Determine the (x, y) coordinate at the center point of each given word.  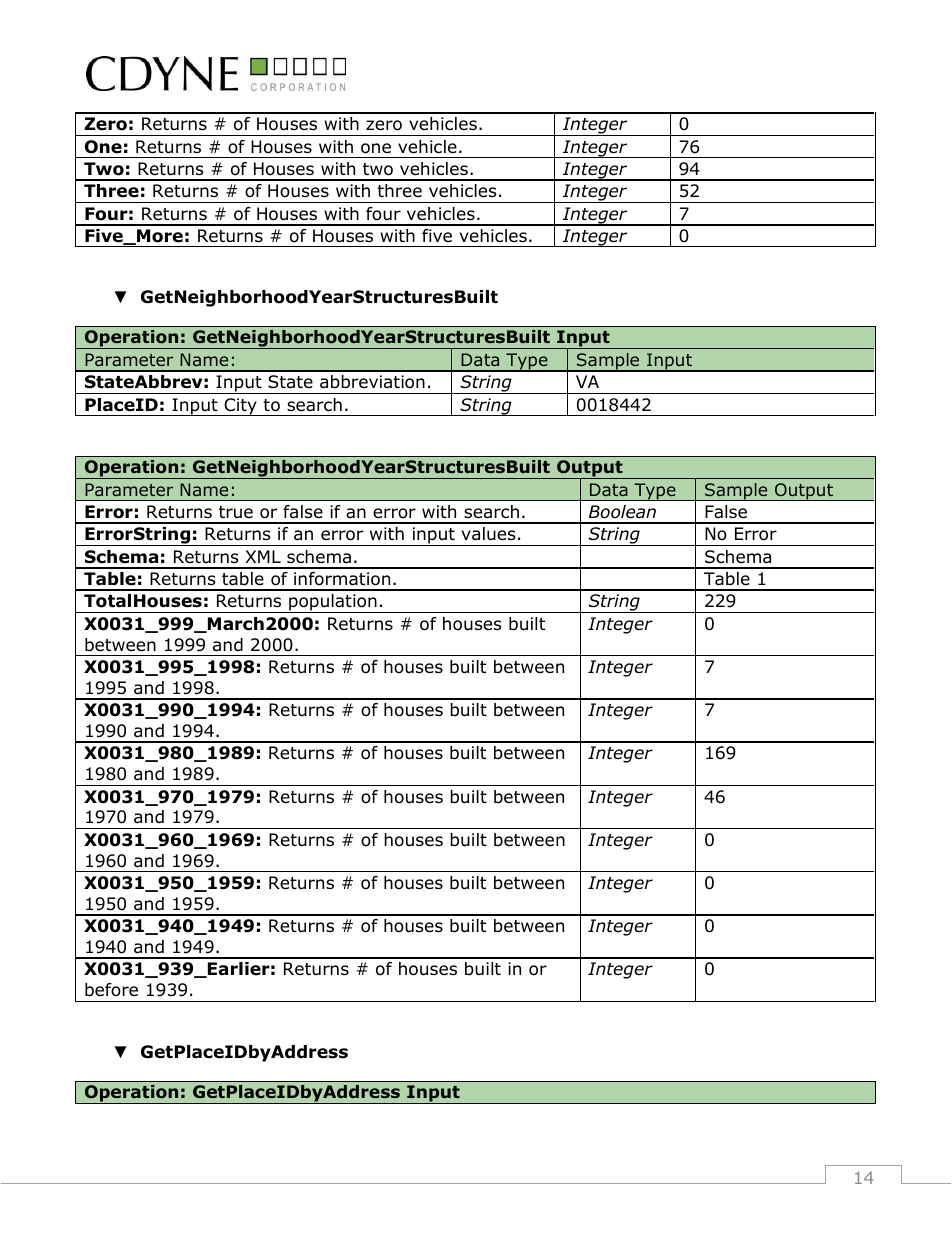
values (489, 534)
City (240, 407)
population (333, 603)
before (111, 990)
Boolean (622, 512)
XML (263, 556)
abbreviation (372, 382)
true (236, 512)
